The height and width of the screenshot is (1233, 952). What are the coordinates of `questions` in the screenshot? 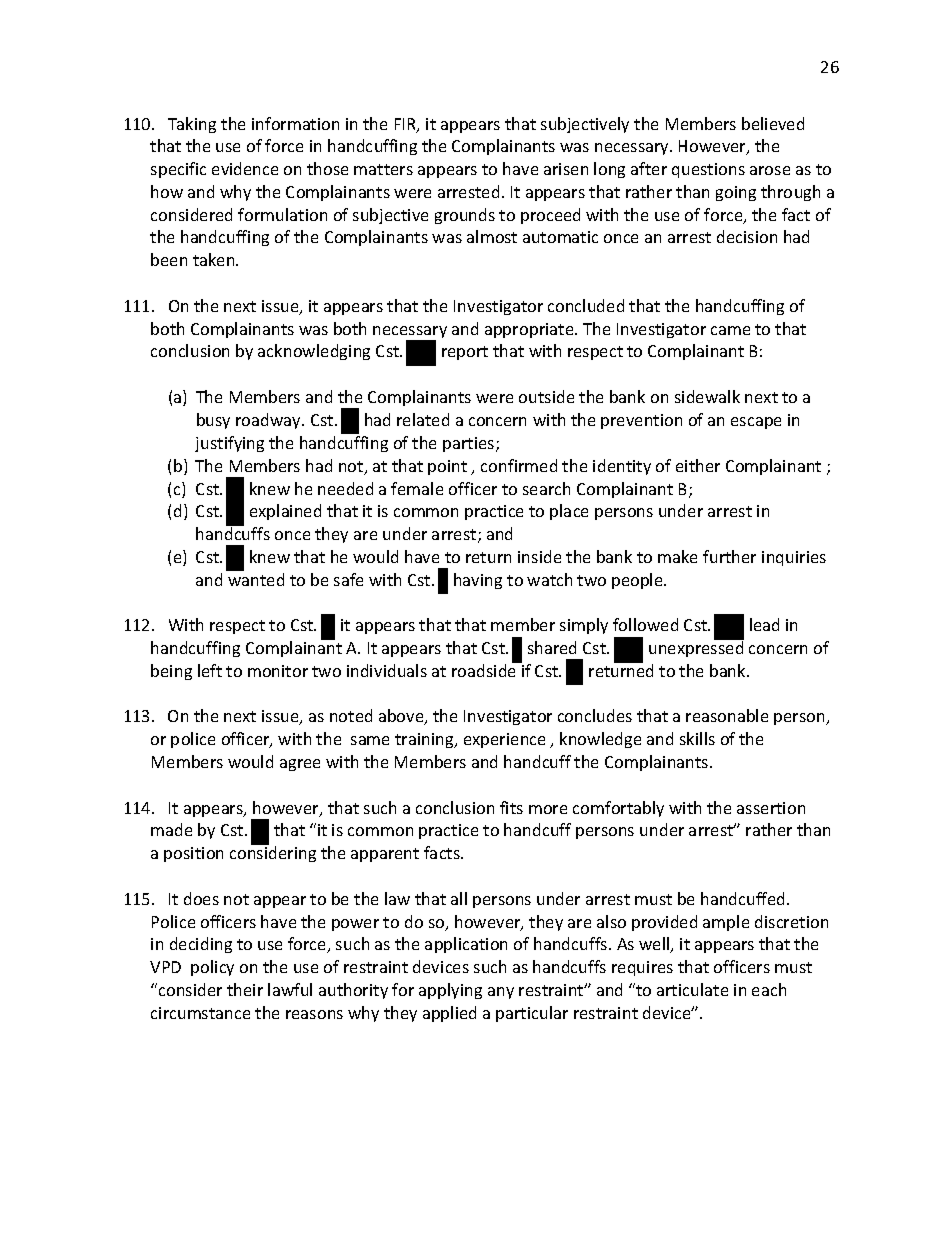 It's located at (708, 170).
